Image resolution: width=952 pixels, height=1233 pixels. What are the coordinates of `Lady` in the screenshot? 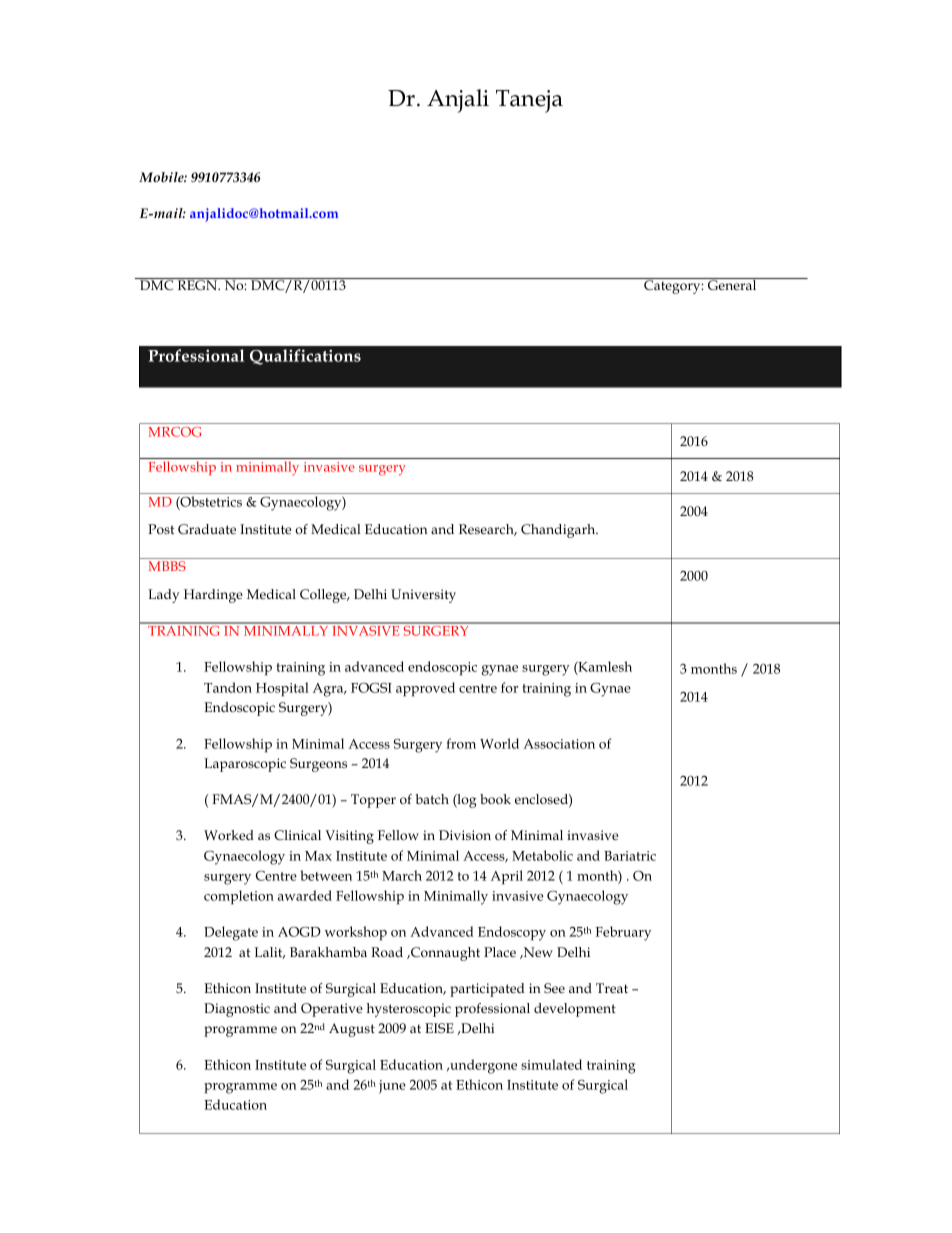 It's located at (163, 596).
